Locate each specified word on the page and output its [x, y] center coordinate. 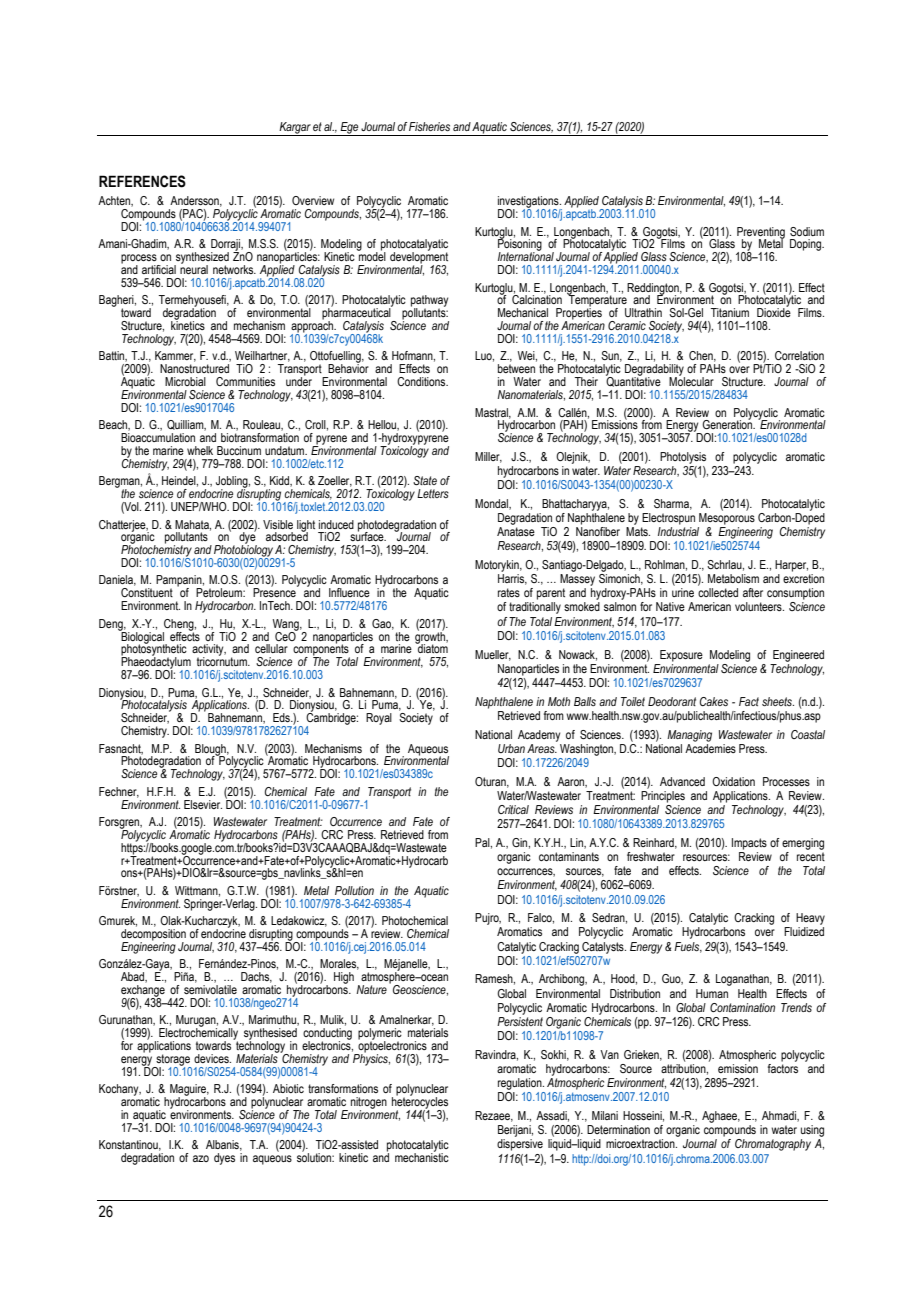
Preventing [761, 234]
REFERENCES [142, 181]
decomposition [153, 936]
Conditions [422, 381]
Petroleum [220, 592]
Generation [728, 423]
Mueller [493, 655]
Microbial [185, 381]
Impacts [749, 844]
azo [201, 1158]
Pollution [354, 890]
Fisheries [429, 126]
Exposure [681, 656]
